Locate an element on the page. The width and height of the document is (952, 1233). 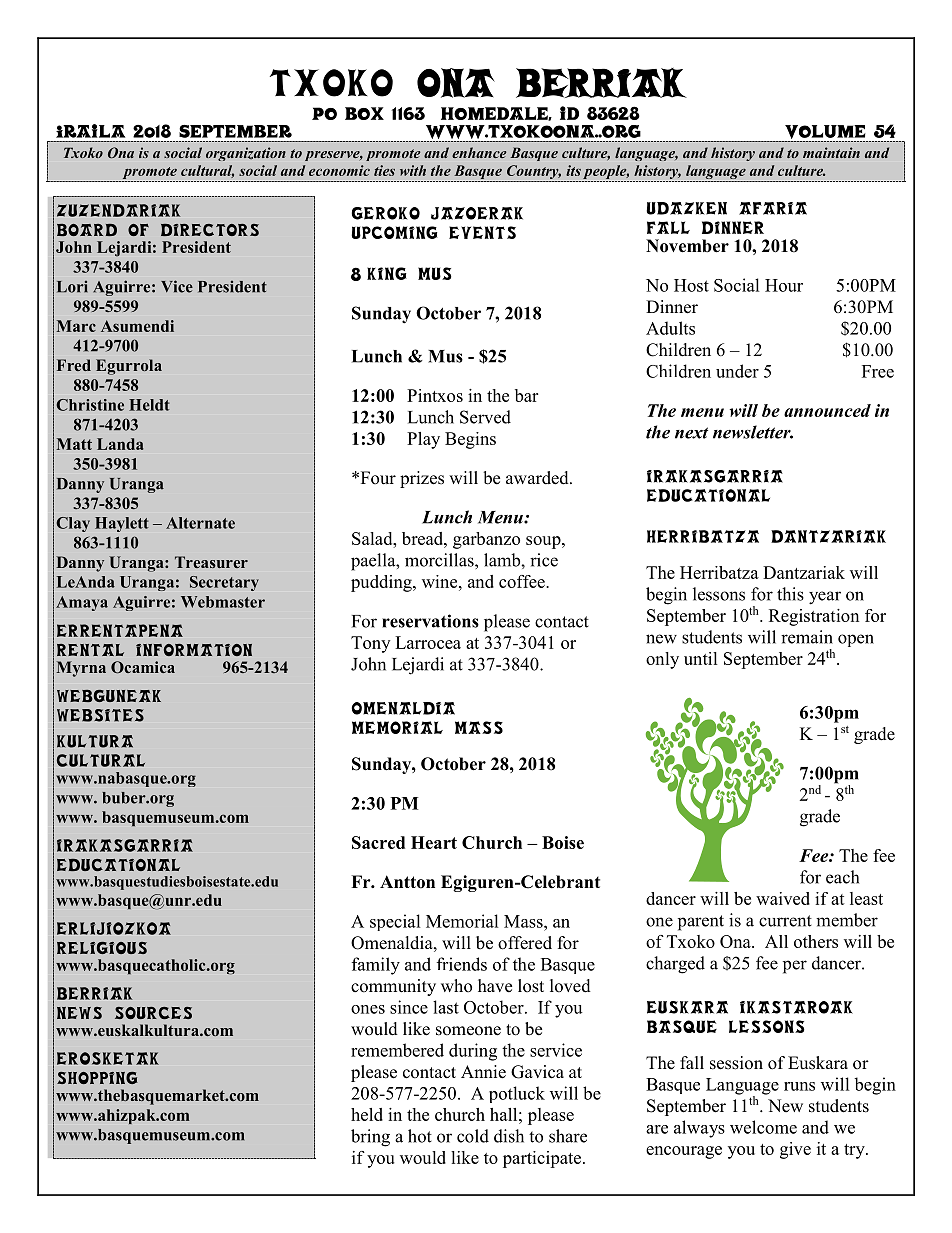
enhance is located at coordinates (479, 152).
